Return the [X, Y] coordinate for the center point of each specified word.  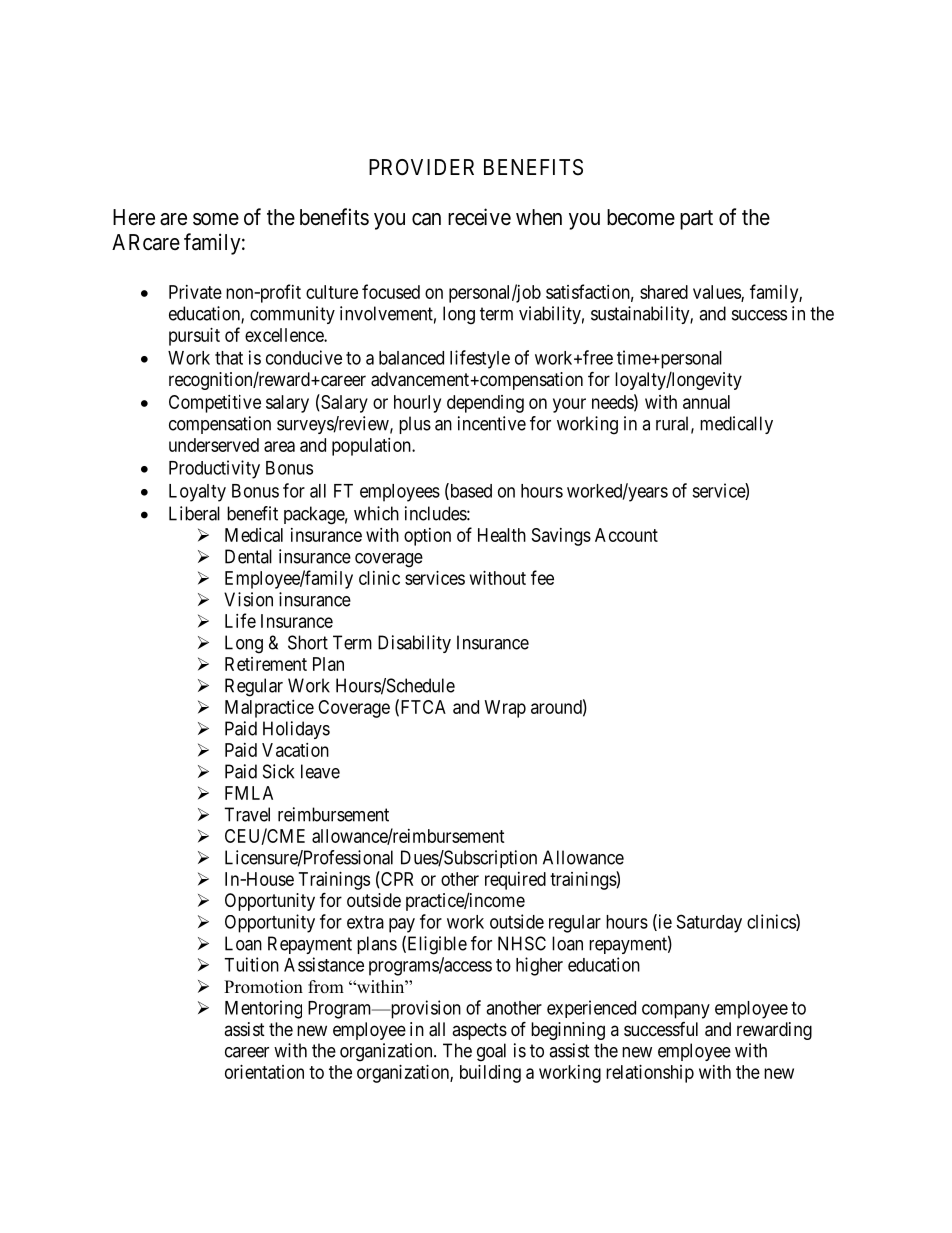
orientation [264, 1072]
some [216, 219]
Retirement [266, 664]
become [641, 217]
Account [626, 535]
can [426, 219]
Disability [414, 644]
